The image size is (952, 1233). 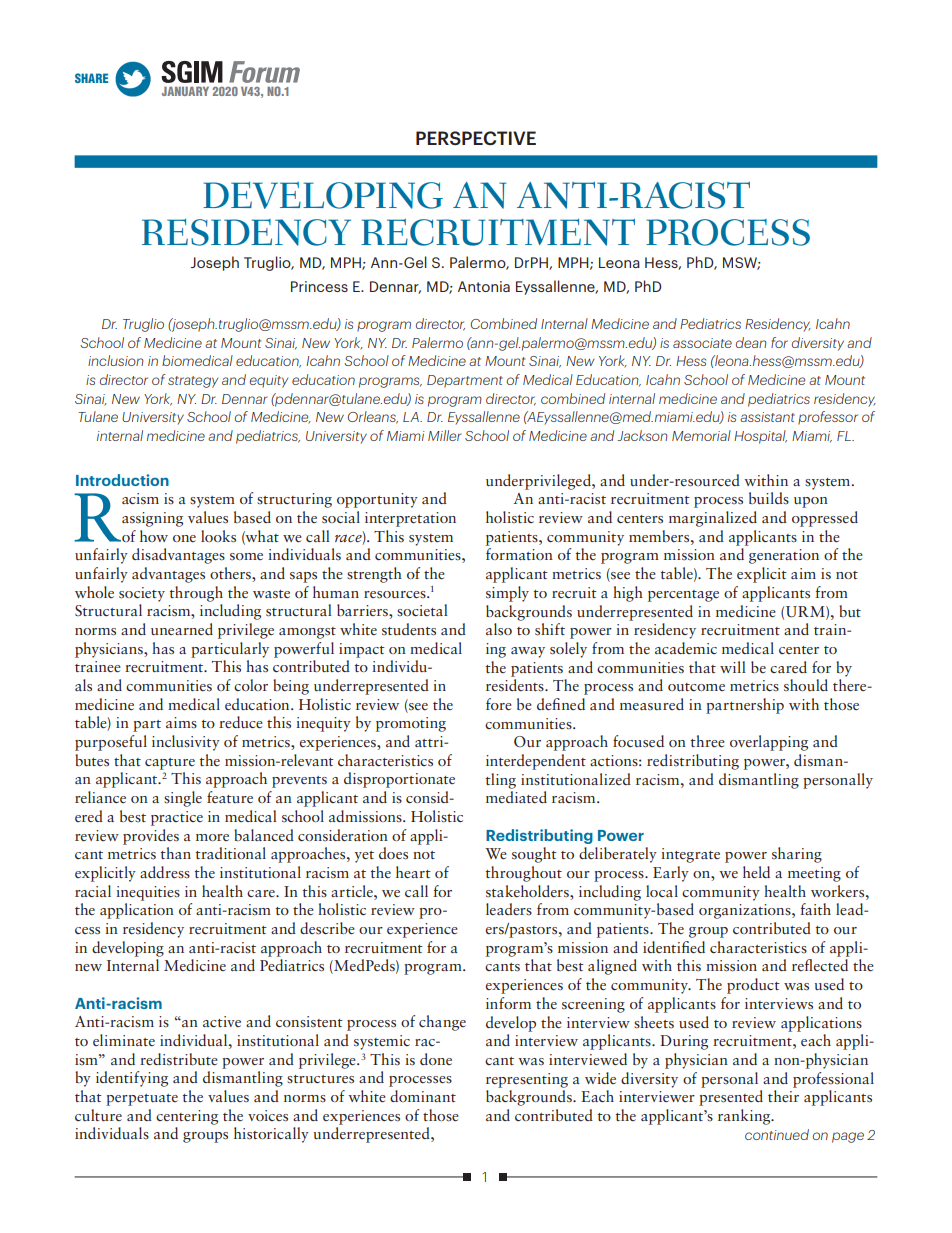 What do you see at coordinates (476, 138) in the document?
I see `PERSPECTIVE` at bounding box center [476, 138].
